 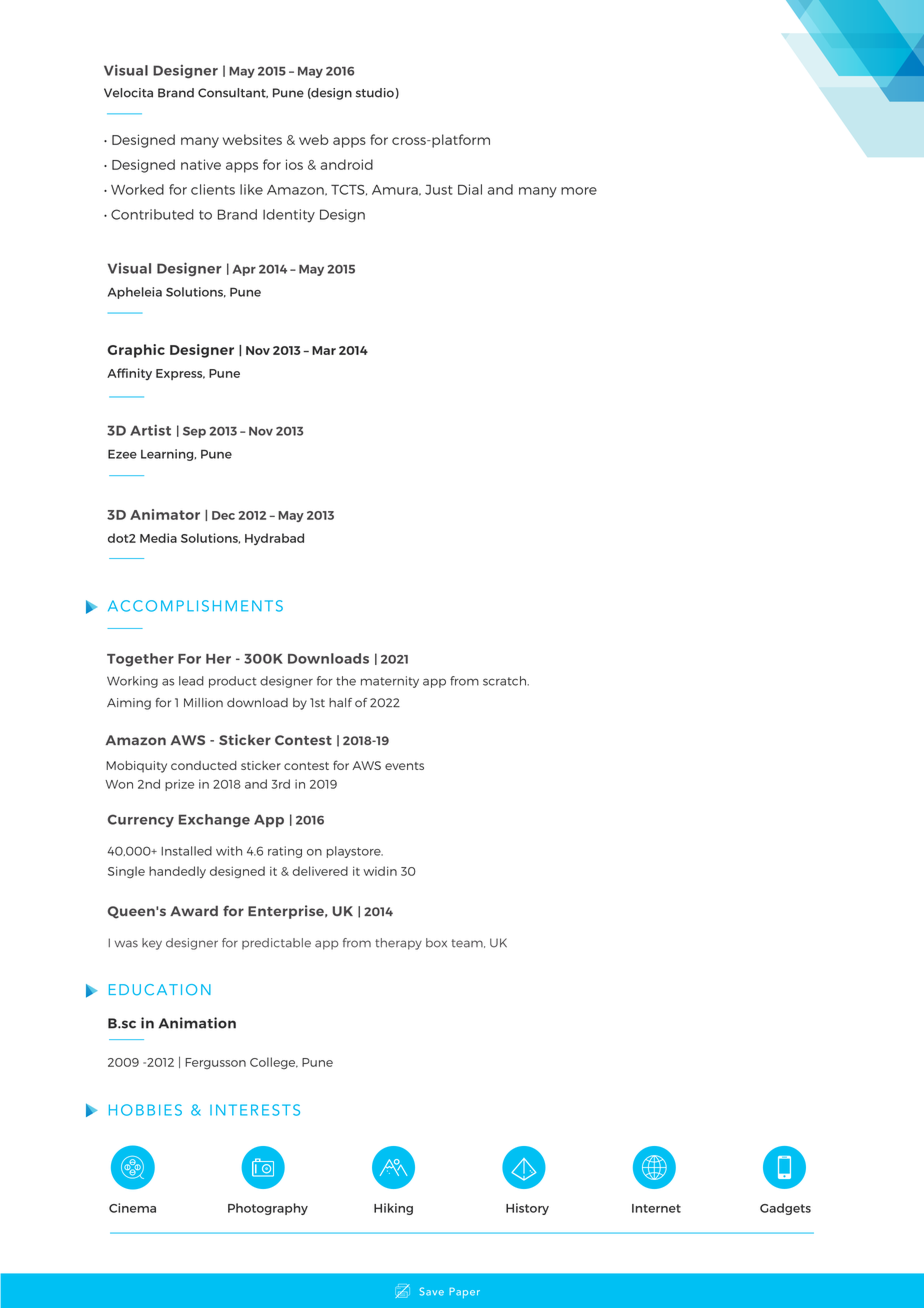 What do you see at coordinates (197, 1023) in the screenshot?
I see `Animation` at bounding box center [197, 1023].
